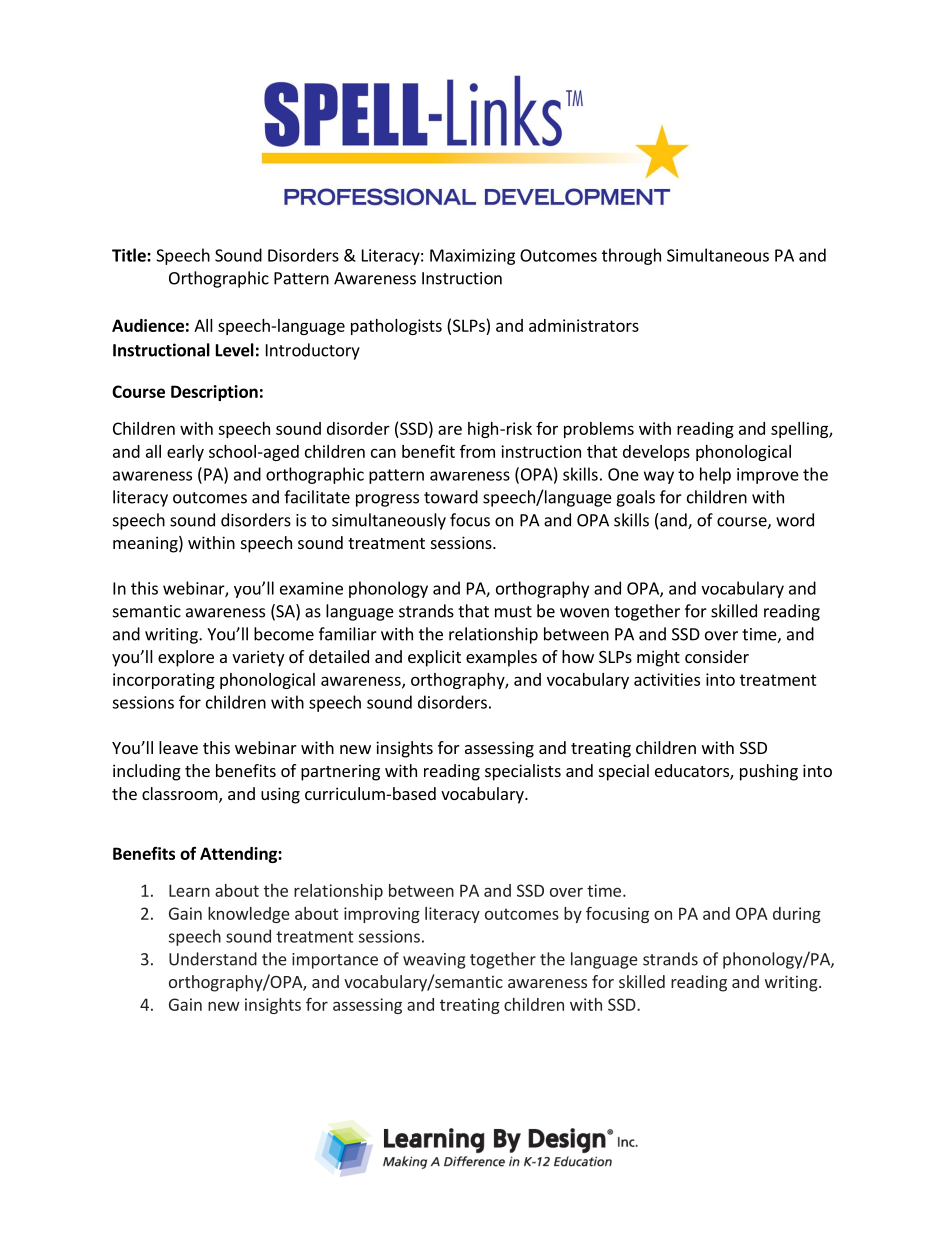  Describe the element at coordinates (513, 612) in the screenshot. I see `must` at that location.
